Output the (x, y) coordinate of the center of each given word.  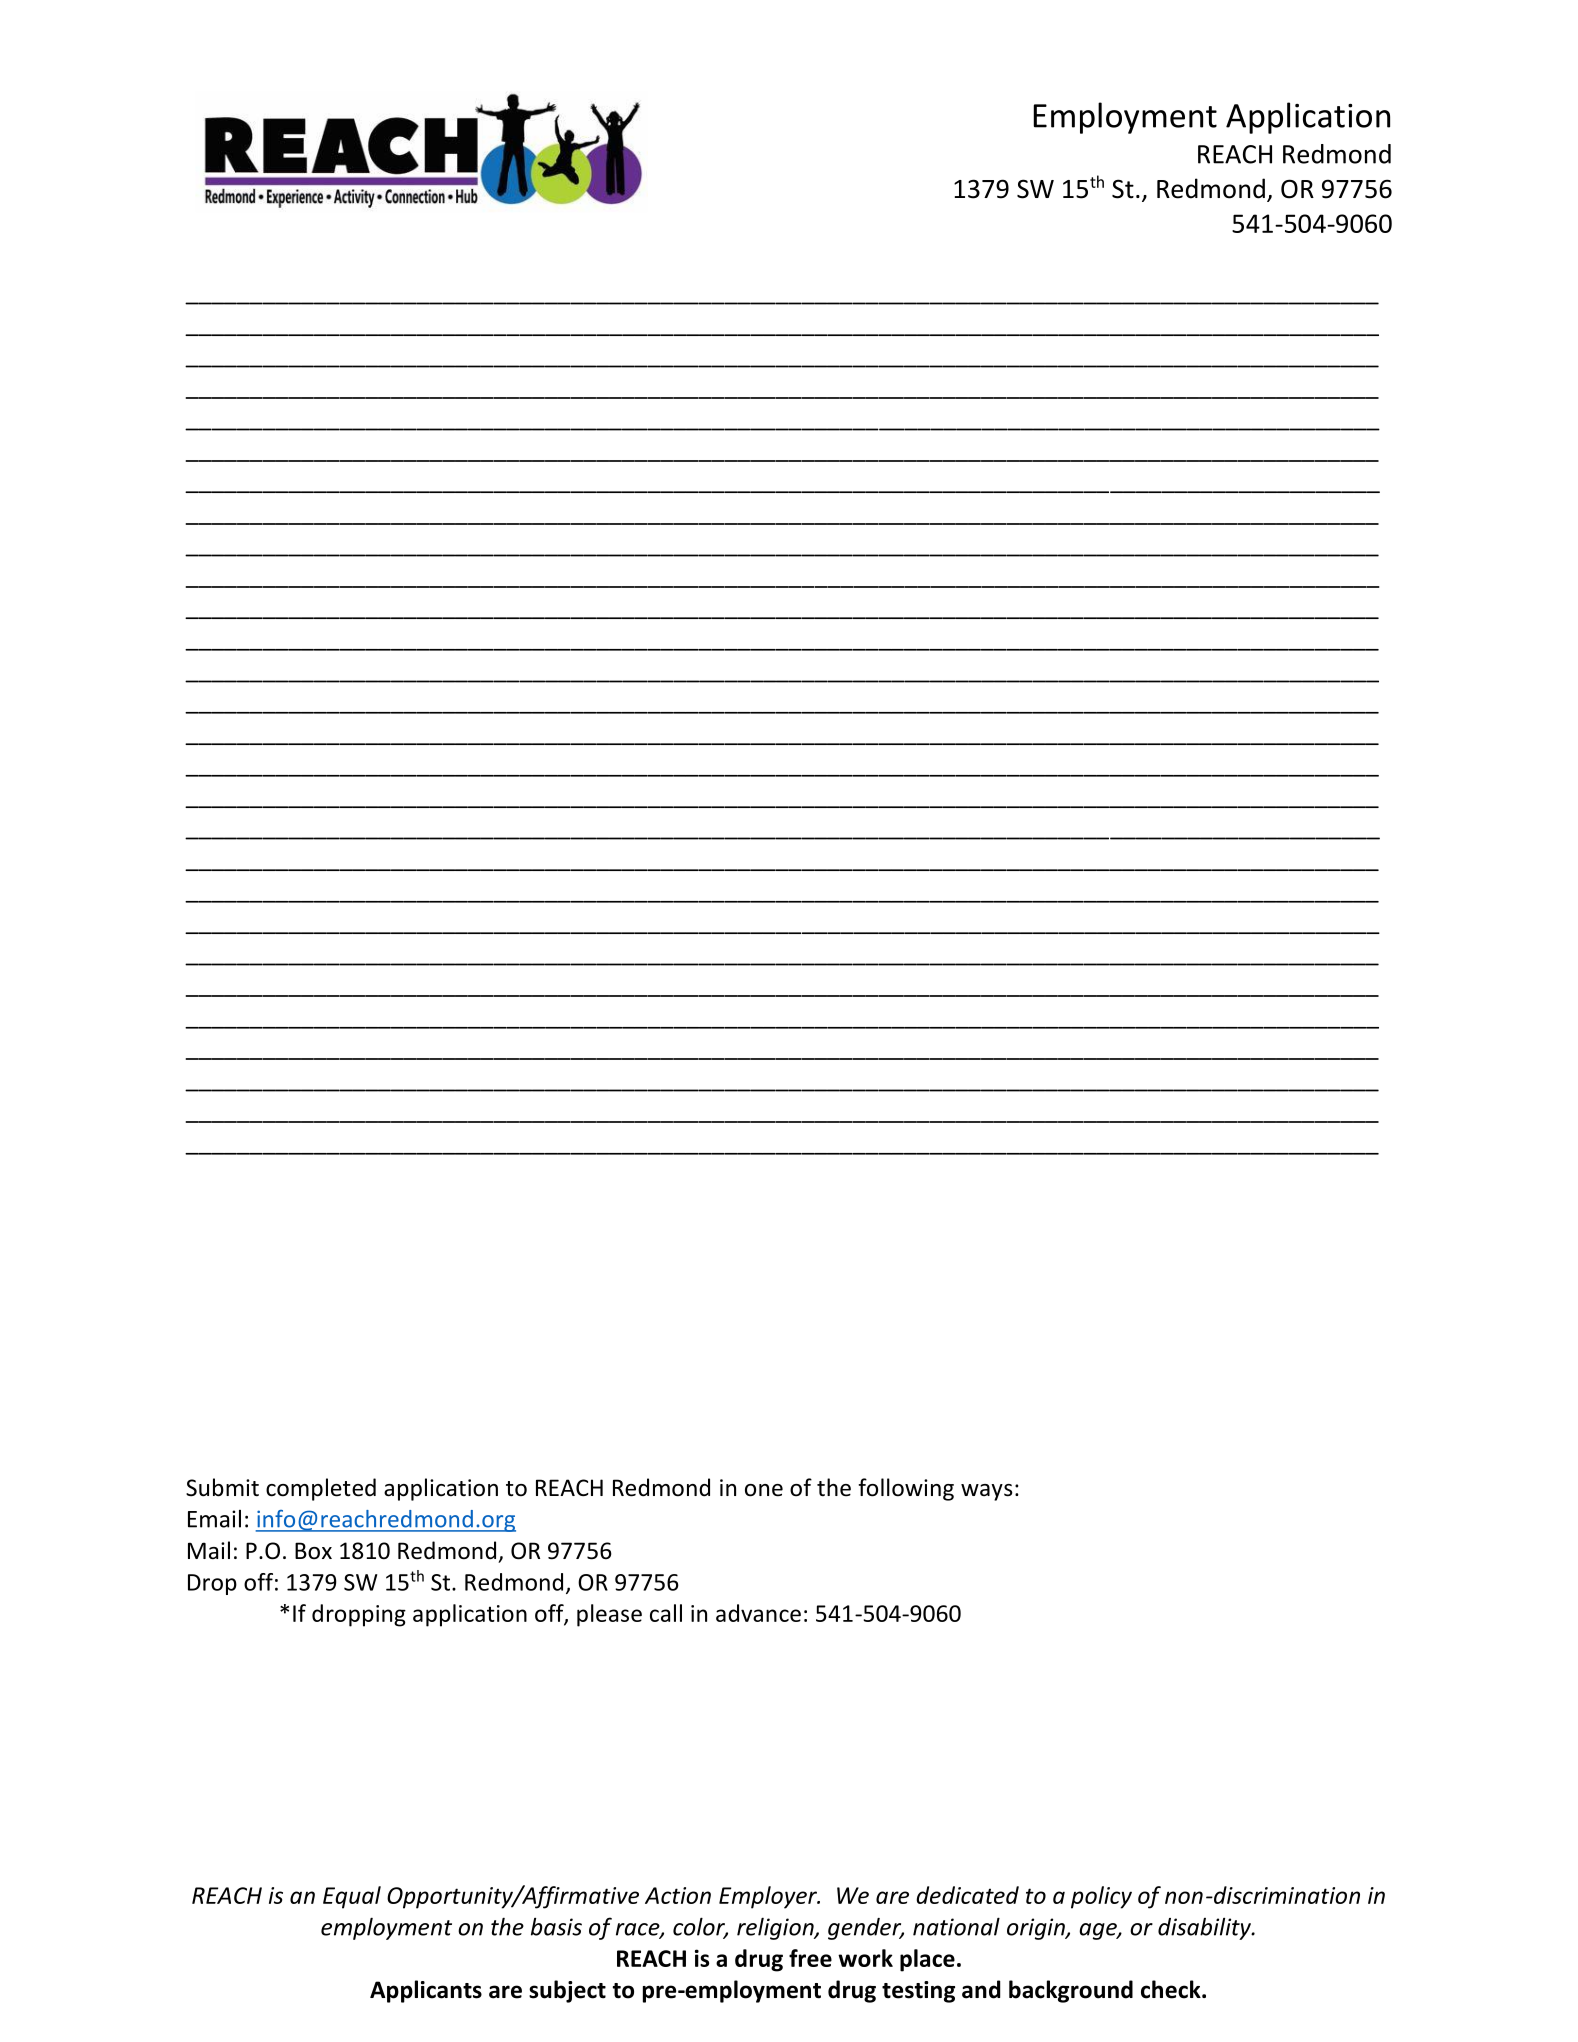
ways (987, 1492)
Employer (769, 1897)
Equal (352, 1897)
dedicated (967, 1895)
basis (556, 1926)
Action (678, 1895)
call (666, 1613)
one (764, 1490)
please (609, 1615)
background (1071, 1991)
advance (758, 1613)
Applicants (426, 1991)
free (810, 1958)
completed (321, 1489)
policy (1101, 1897)
